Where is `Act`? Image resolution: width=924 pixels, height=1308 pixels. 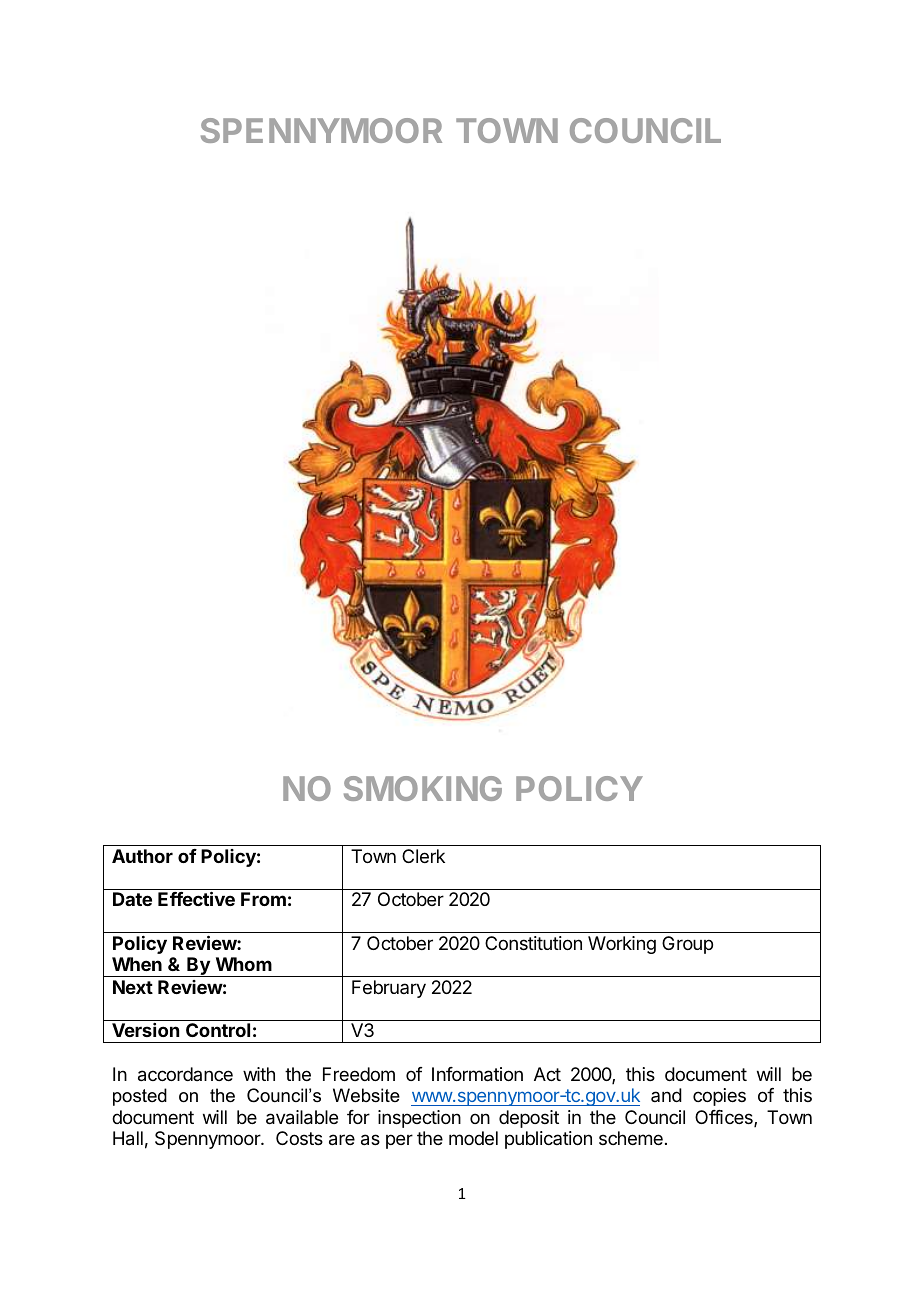
Act is located at coordinates (547, 1074).
